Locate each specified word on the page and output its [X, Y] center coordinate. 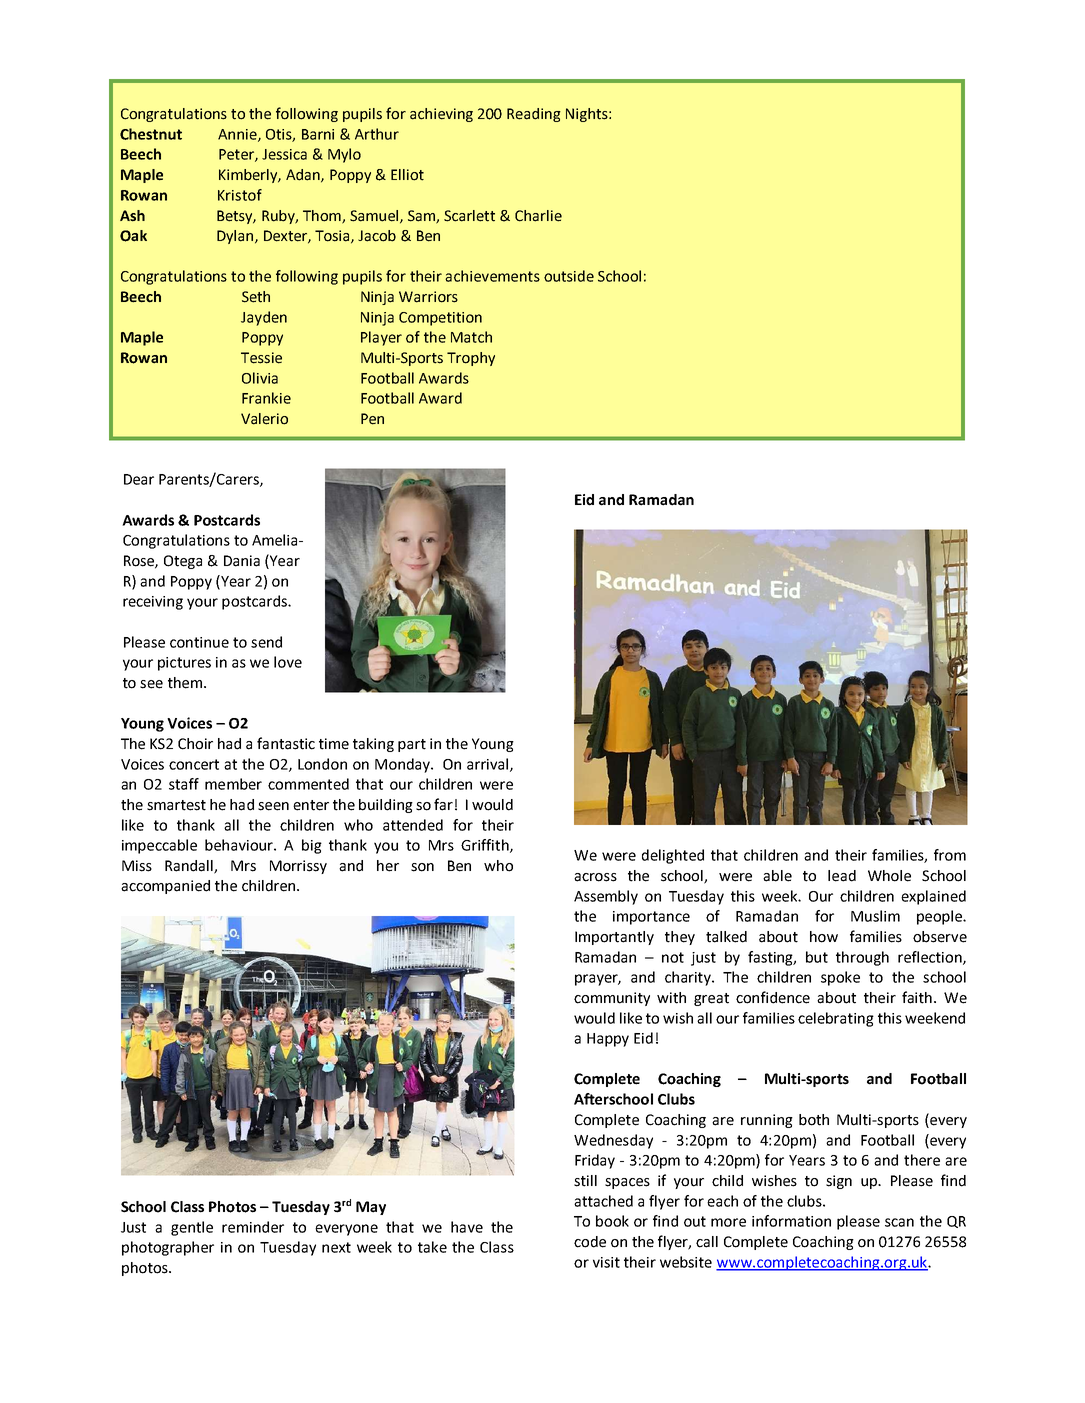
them [185, 683]
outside [569, 276]
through [862, 958]
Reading [534, 115]
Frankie [266, 398]
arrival [489, 765]
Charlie [538, 216]
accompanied [165, 887]
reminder [253, 1227]
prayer [598, 980]
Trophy [471, 359]
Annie [238, 135]
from [950, 855]
